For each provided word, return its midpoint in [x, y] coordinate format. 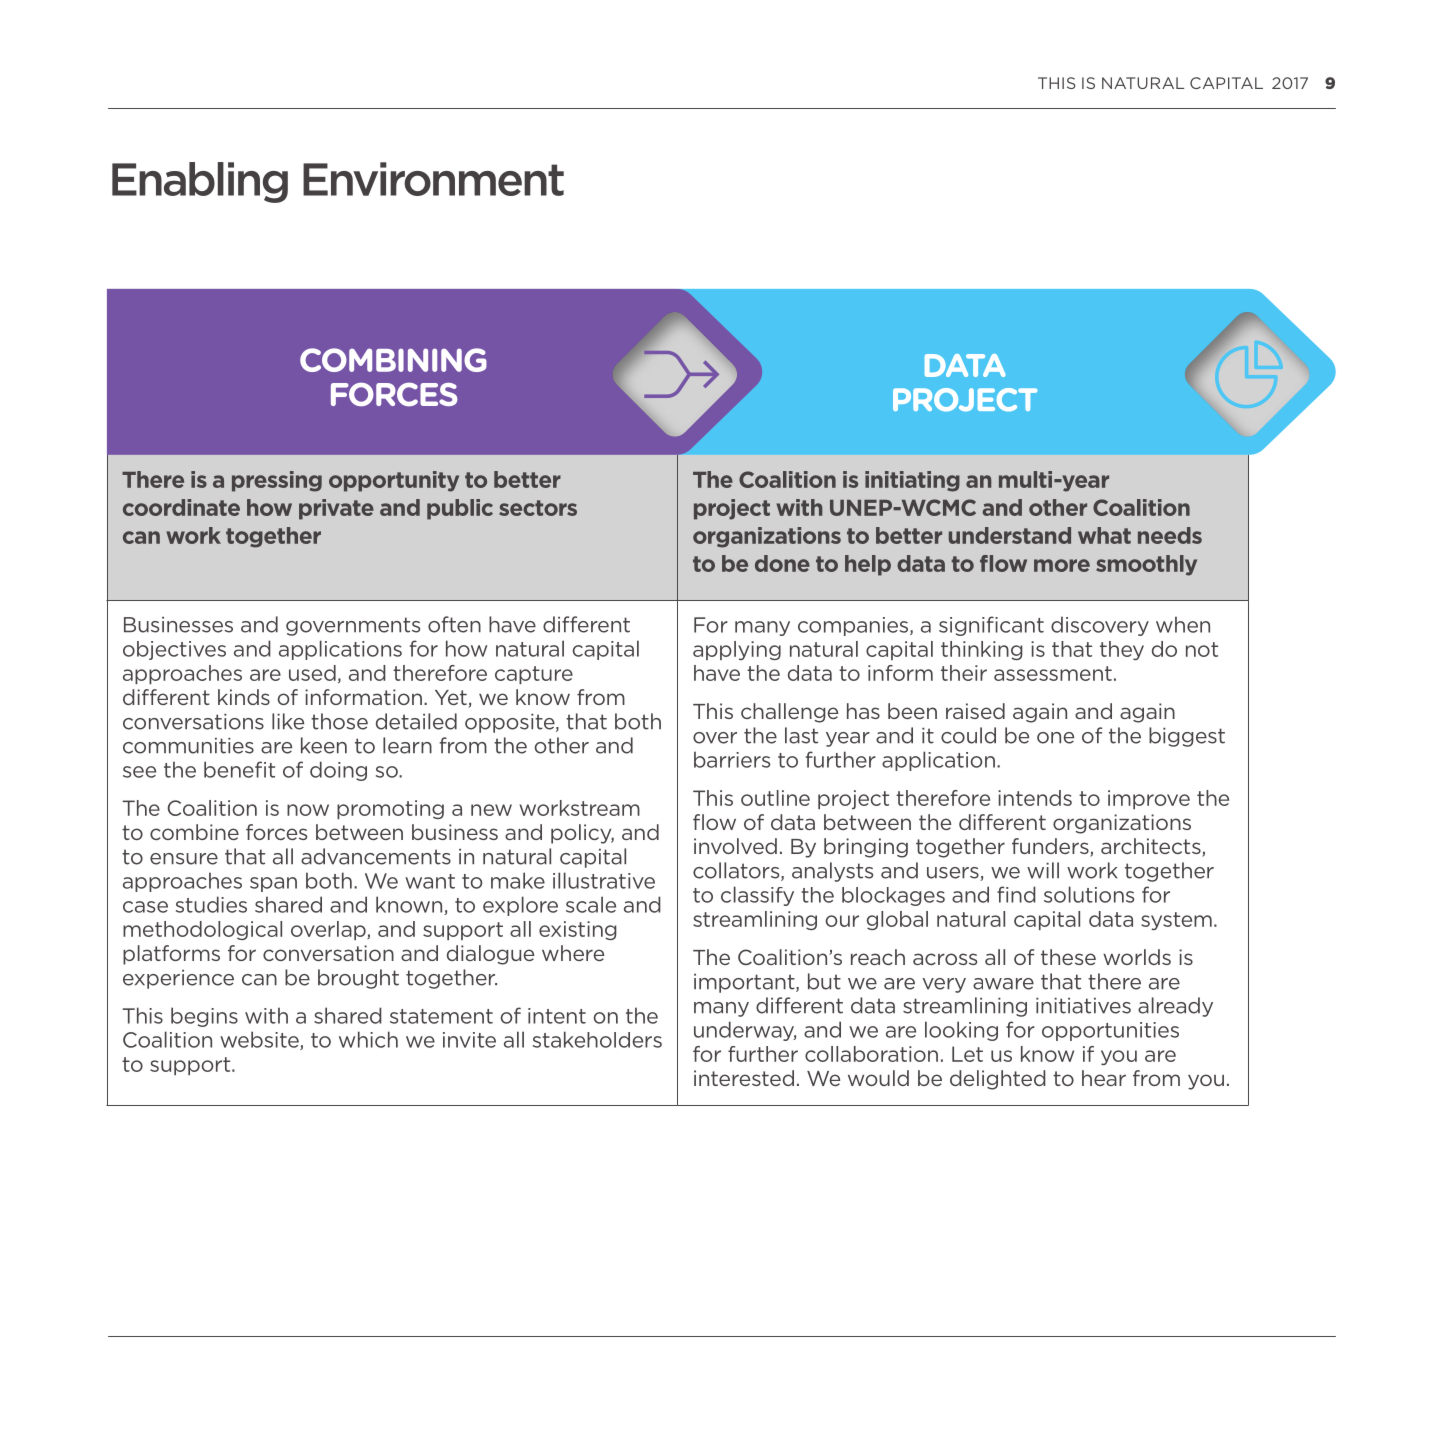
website [260, 1040]
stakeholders [597, 1039]
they [1122, 650]
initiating [912, 481]
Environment [433, 179]
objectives [174, 650]
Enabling [200, 182]
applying [737, 650]
